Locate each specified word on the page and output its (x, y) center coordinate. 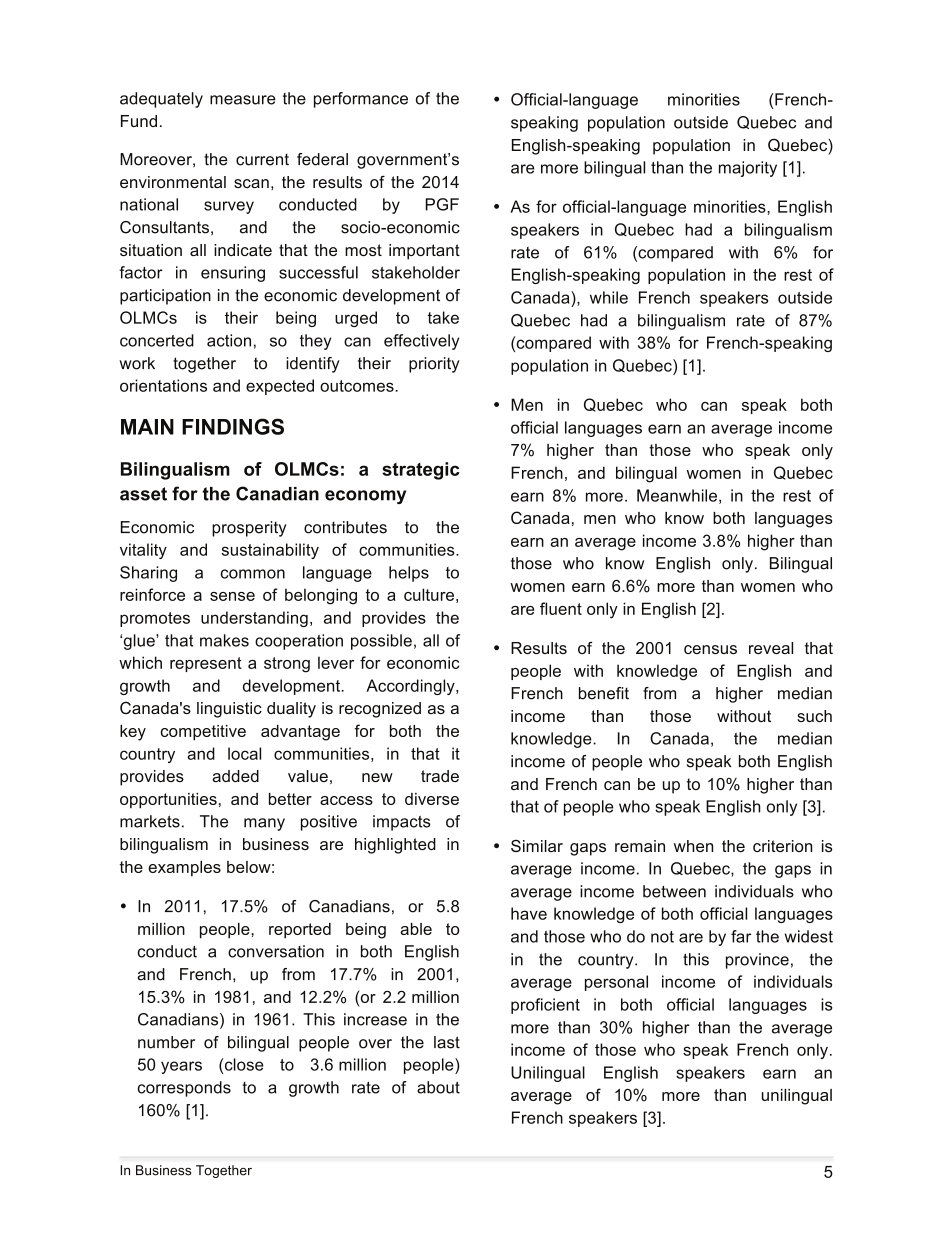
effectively (421, 342)
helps (409, 574)
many (264, 824)
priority (434, 365)
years (181, 1067)
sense (232, 596)
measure (243, 100)
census (710, 649)
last (447, 1042)
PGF (442, 204)
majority (748, 169)
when (693, 846)
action (229, 340)
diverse (432, 799)
